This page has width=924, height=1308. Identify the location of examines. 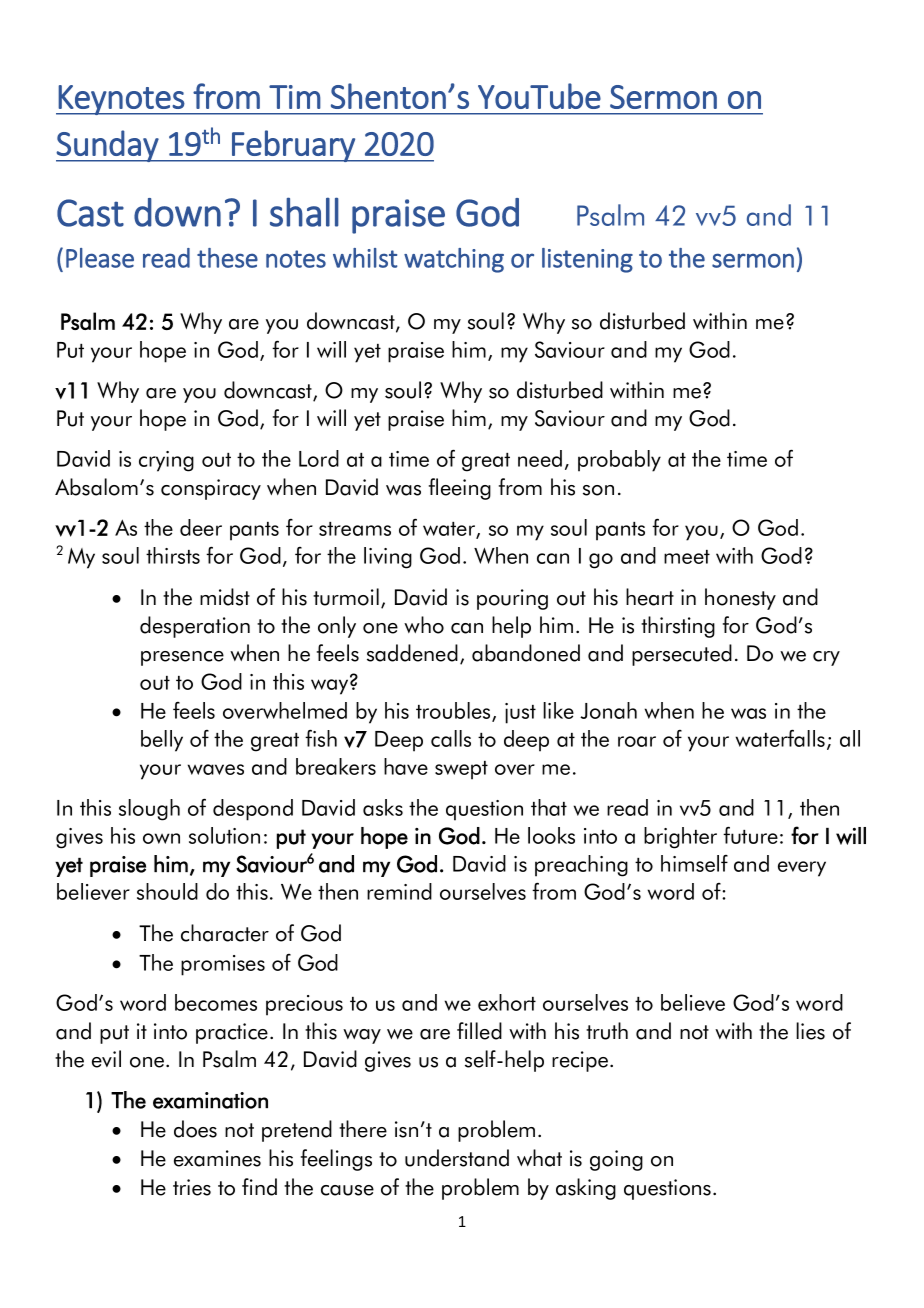
(217, 1158).
